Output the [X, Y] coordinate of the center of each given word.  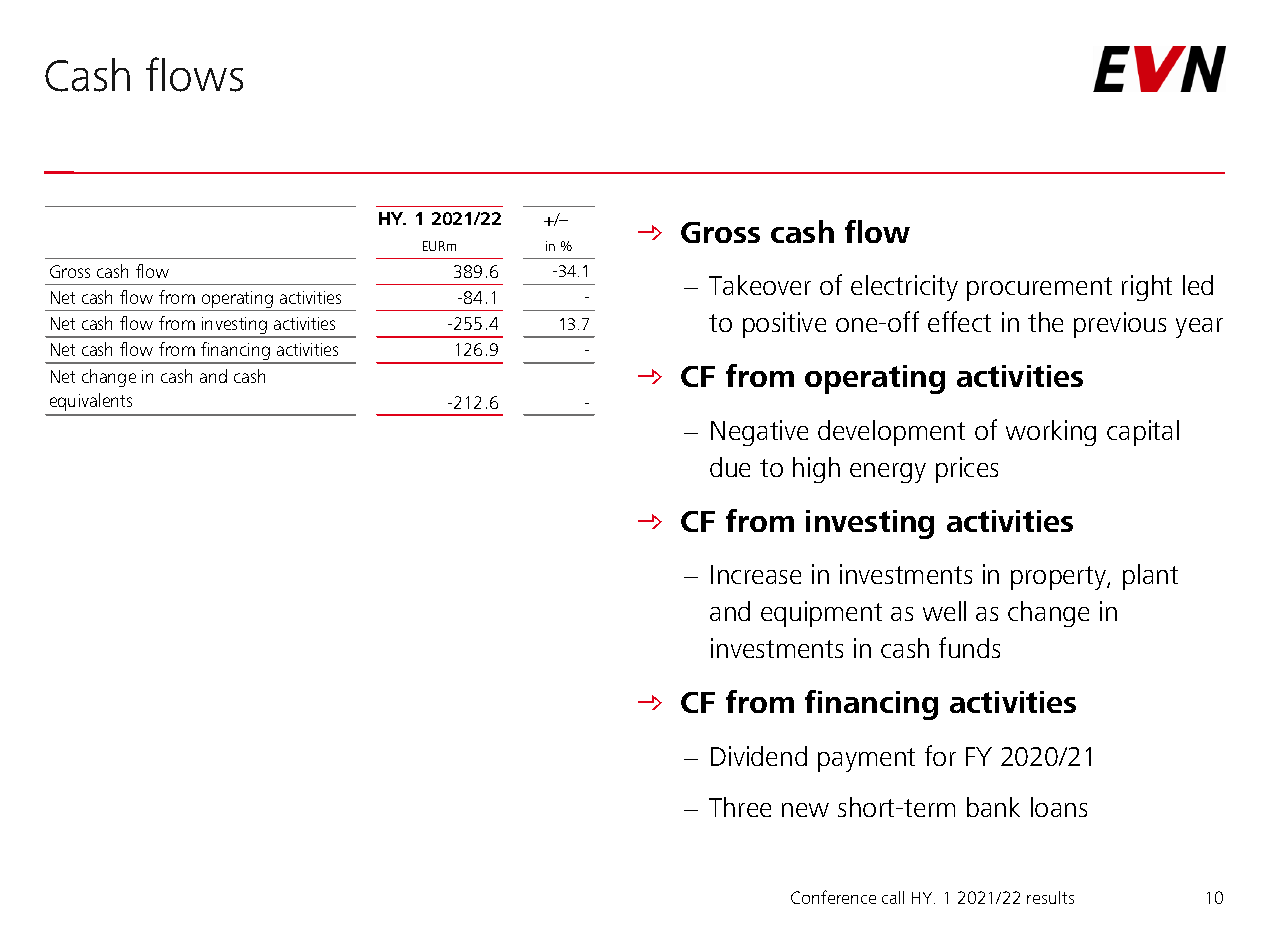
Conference [833, 897]
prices [967, 470]
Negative [759, 433]
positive [784, 325]
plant [1150, 577]
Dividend [759, 756]
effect [959, 321]
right [1147, 288]
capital [1143, 433]
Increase [756, 574]
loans [1059, 807]
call [893, 897]
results [1050, 897]
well [944, 611]
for [940, 755]
